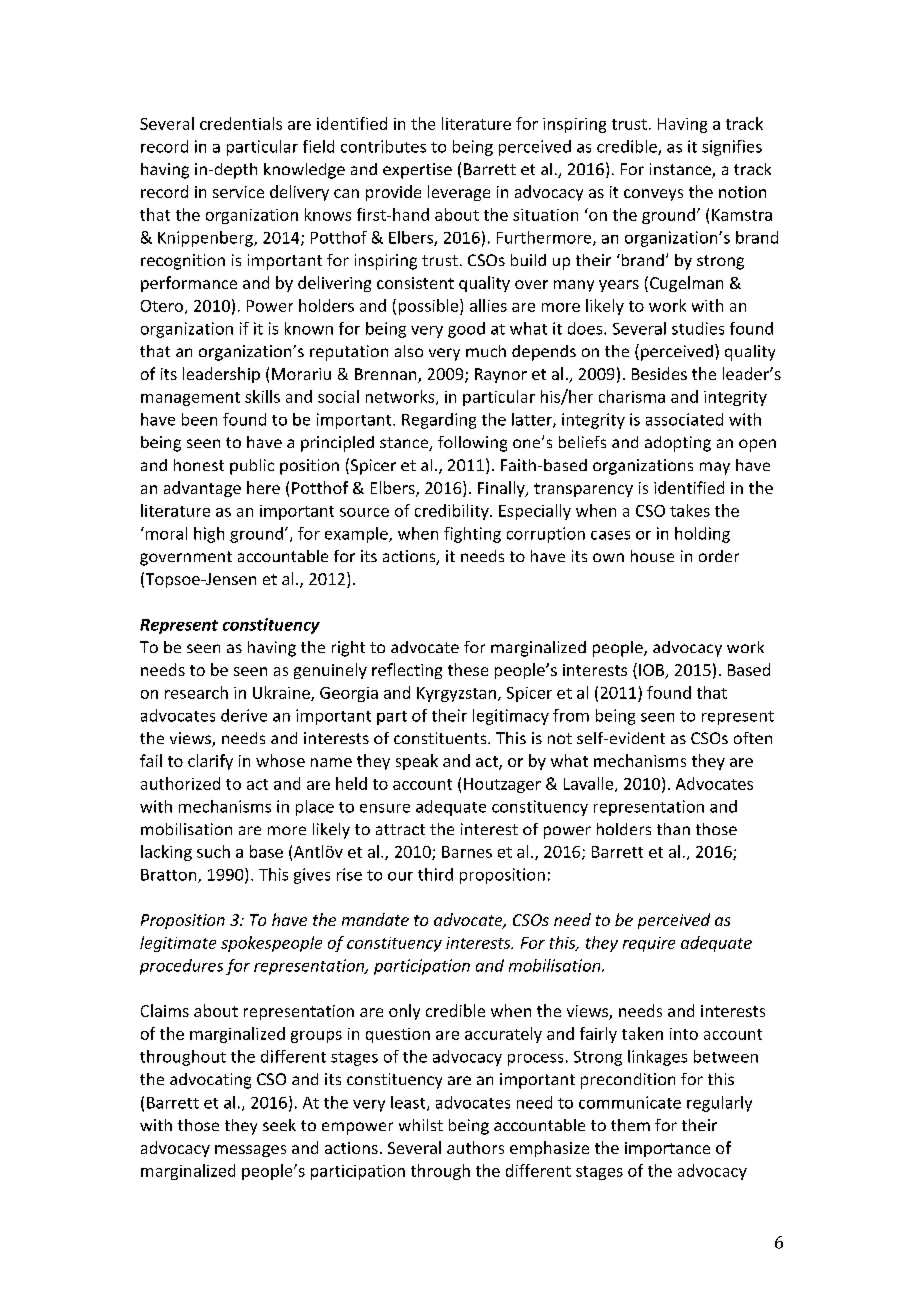 This screenshot has height=1308, width=924. I want to click on expertise, so click(417, 171).
